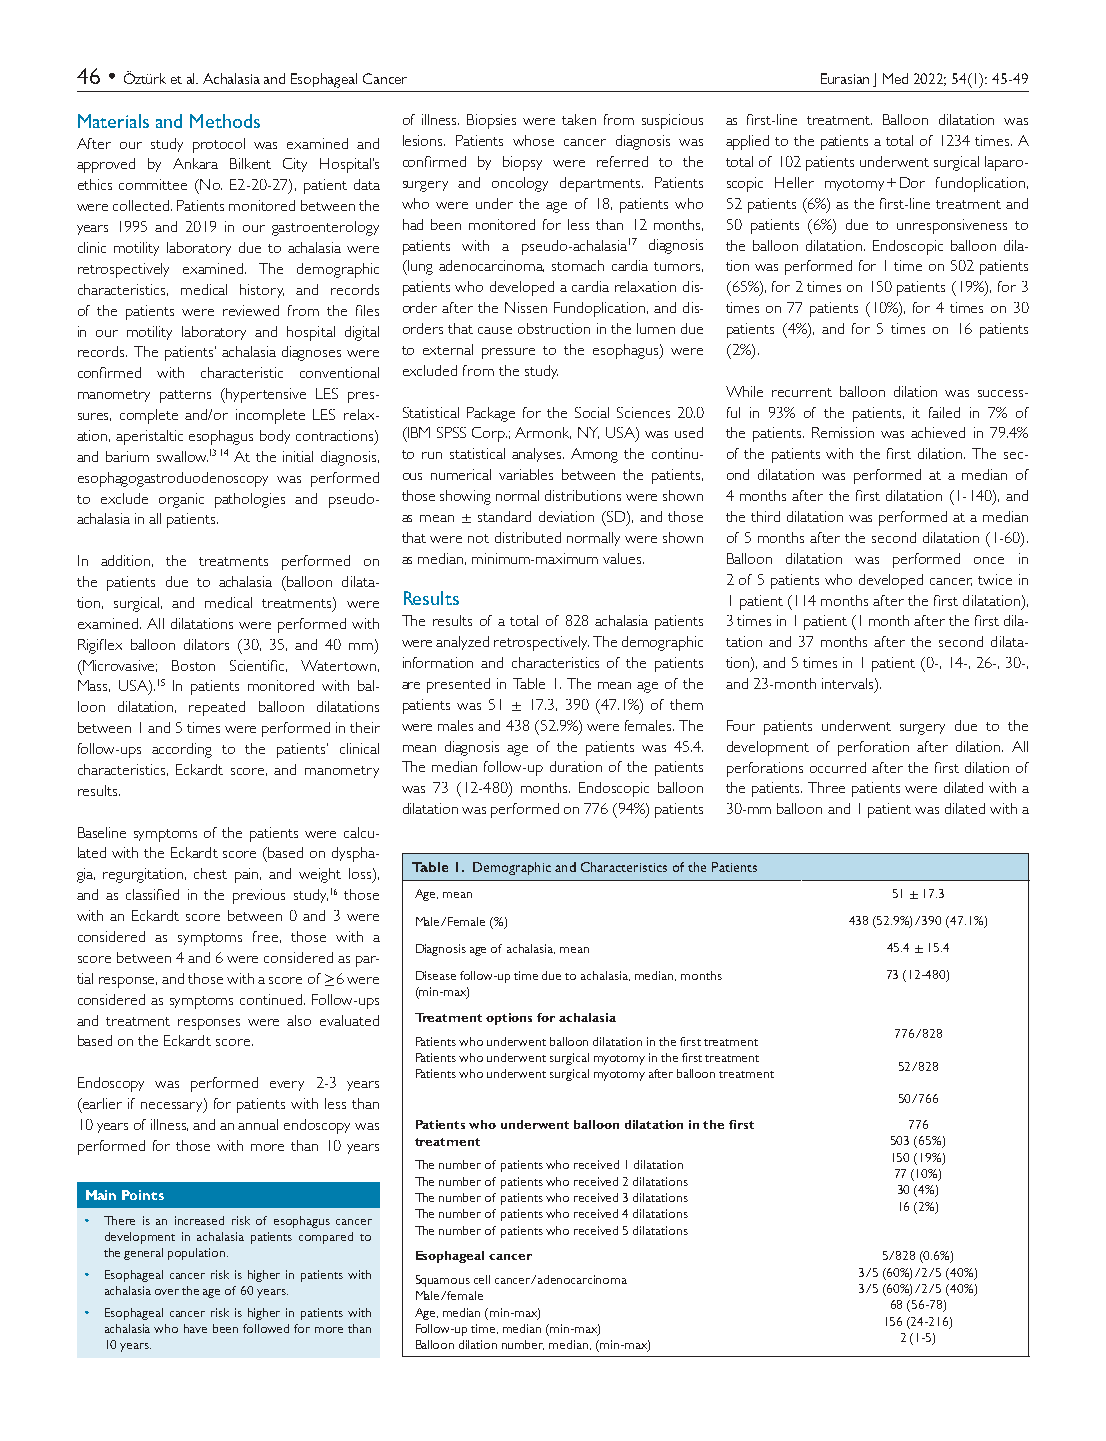 Image resolution: width=1106 pixels, height=1441 pixels. I want to click on taken, so click(579, 119).
